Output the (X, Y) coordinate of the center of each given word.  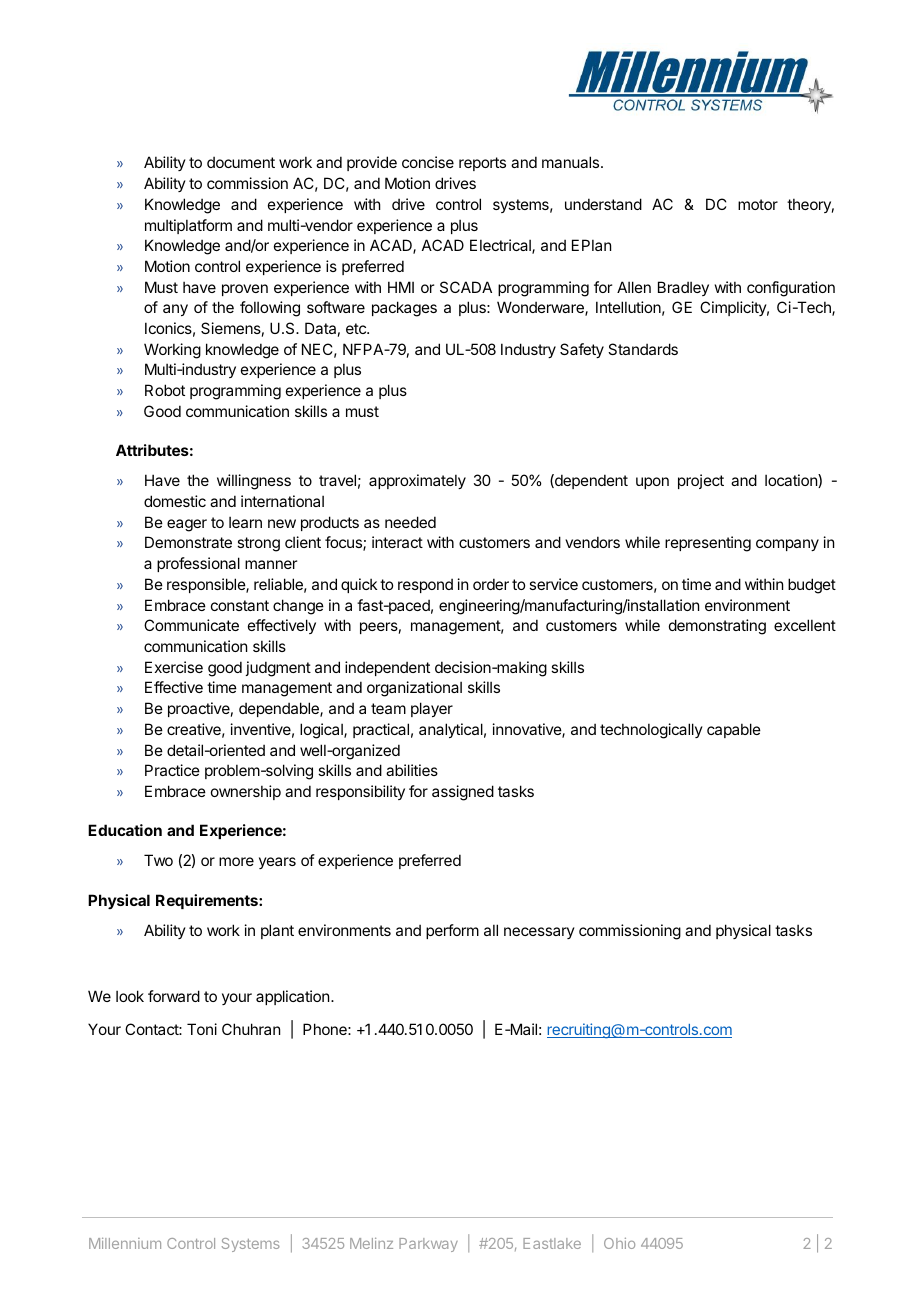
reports (482, 164)
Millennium (125, 1243)
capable (734, 730)
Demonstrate (188, 542)
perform (452, 931)
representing (708, 544)
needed (410, 522)
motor (758, 204)
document (241, 162)
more (236, 861)
